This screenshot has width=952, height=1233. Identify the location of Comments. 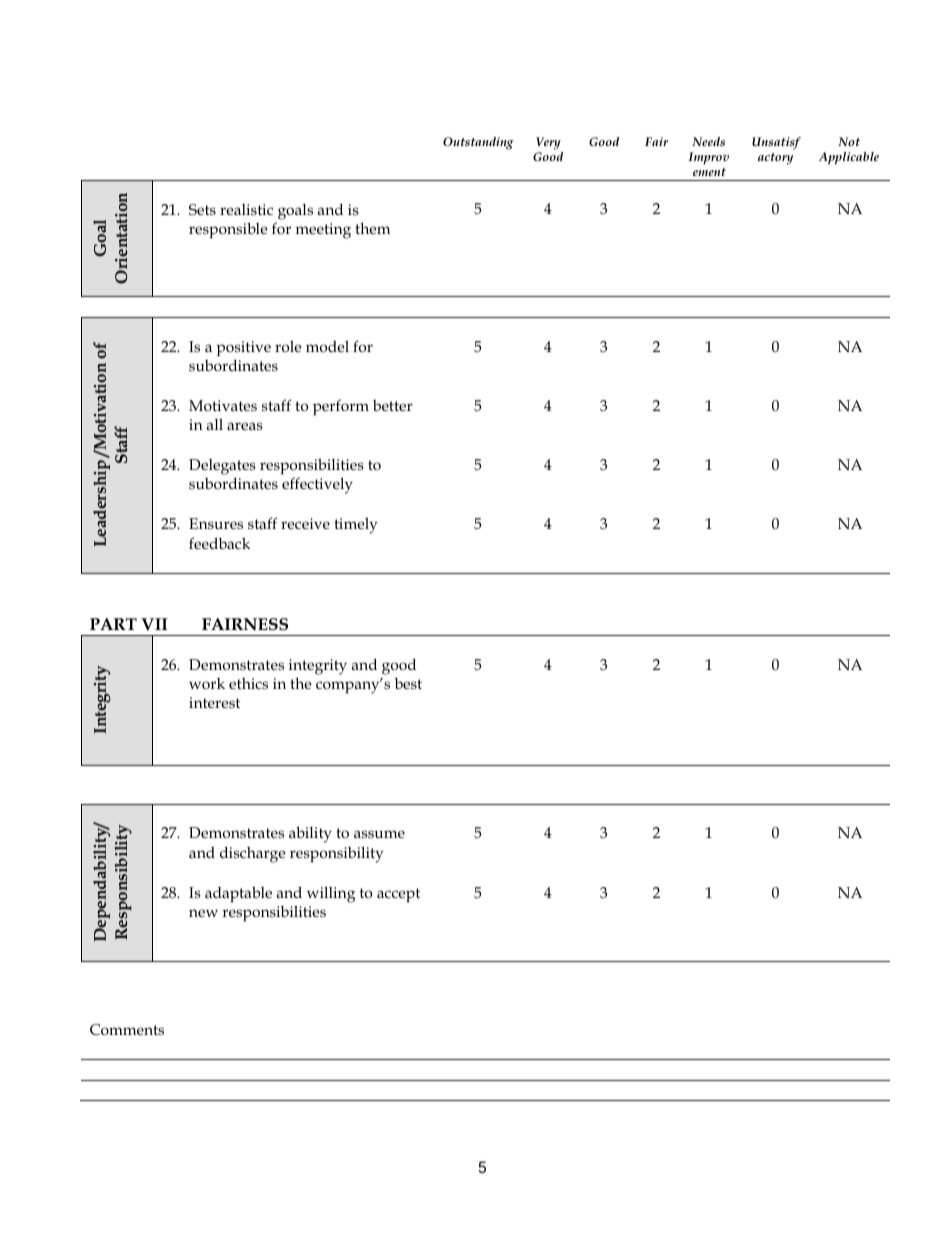
(127, 1030).
